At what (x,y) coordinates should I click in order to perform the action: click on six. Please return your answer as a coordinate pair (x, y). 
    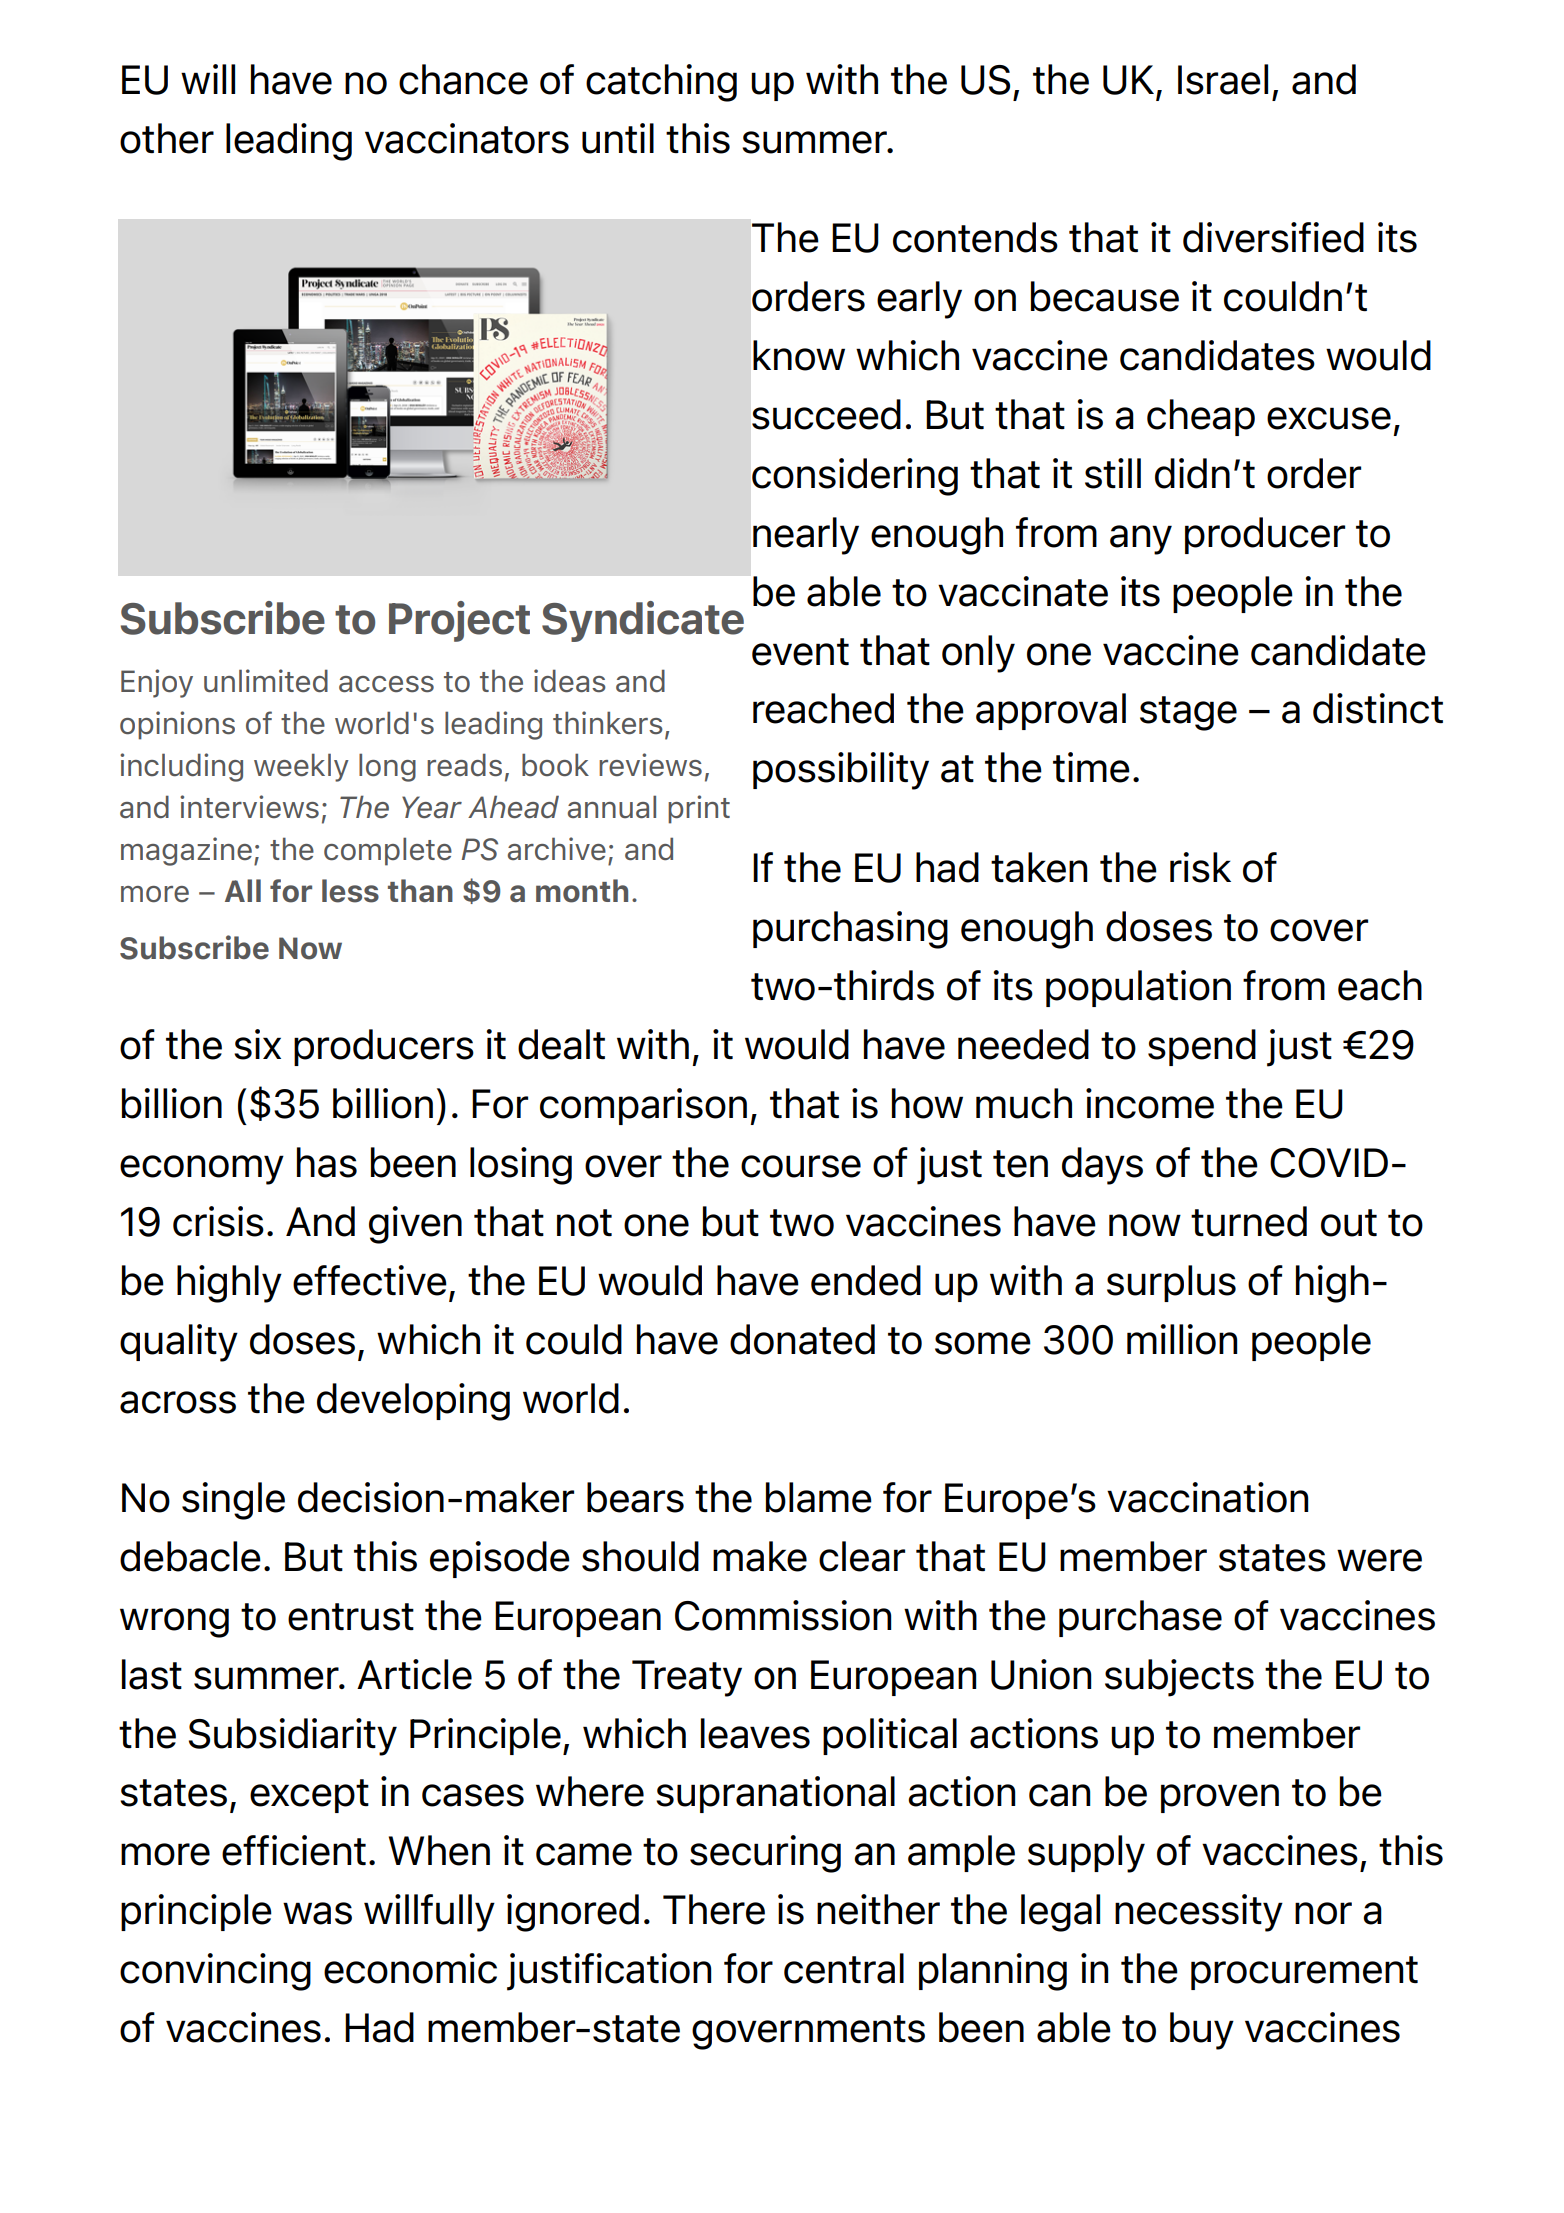
    Looking at the image, I should click on (257, 1044).
